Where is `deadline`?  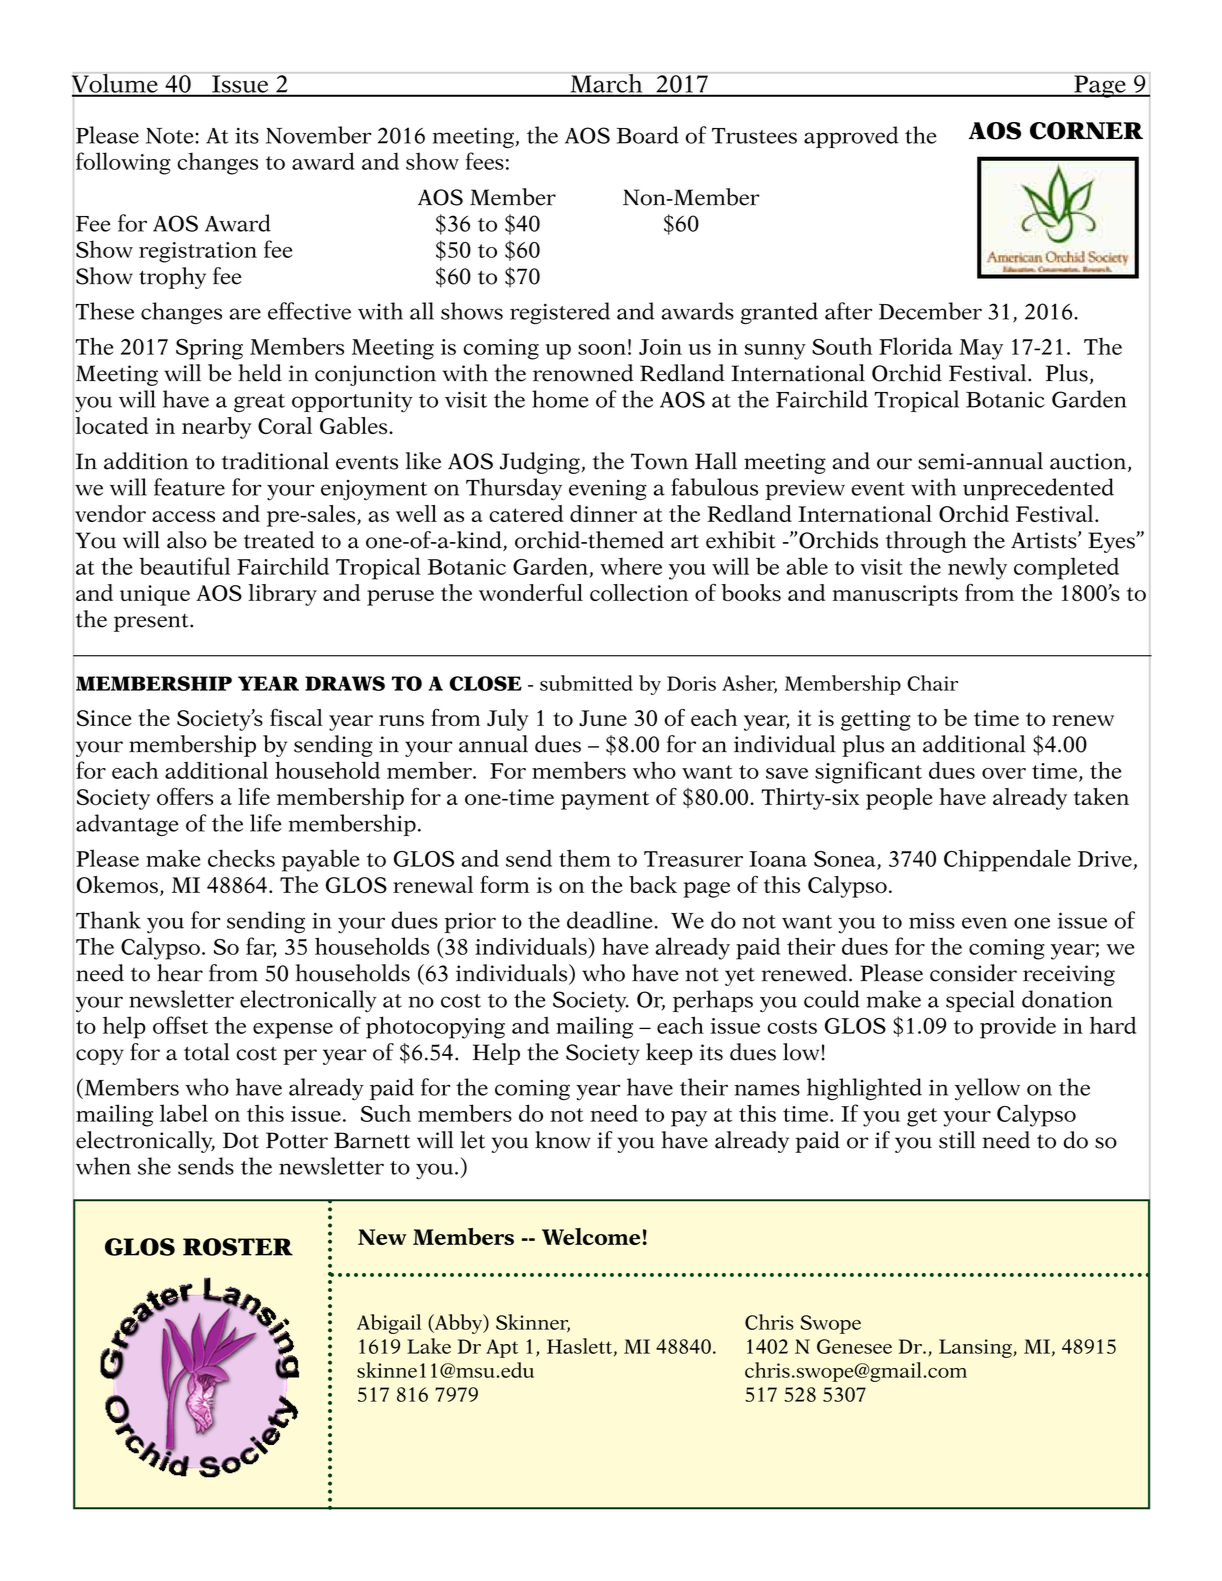
deadline is located at coordinates (611, 920).
